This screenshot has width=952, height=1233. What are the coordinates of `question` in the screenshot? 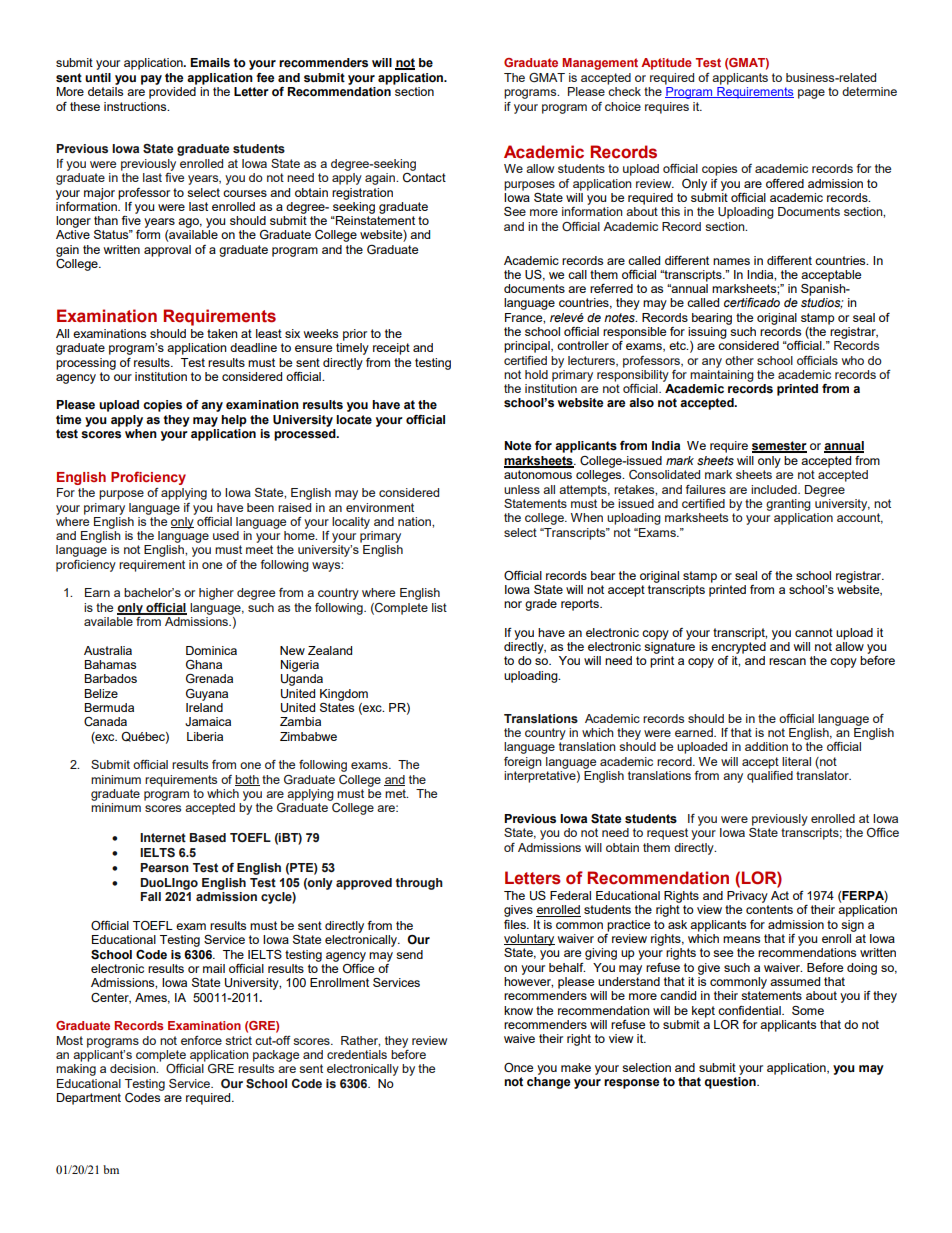 It's located at (731, 1083).
